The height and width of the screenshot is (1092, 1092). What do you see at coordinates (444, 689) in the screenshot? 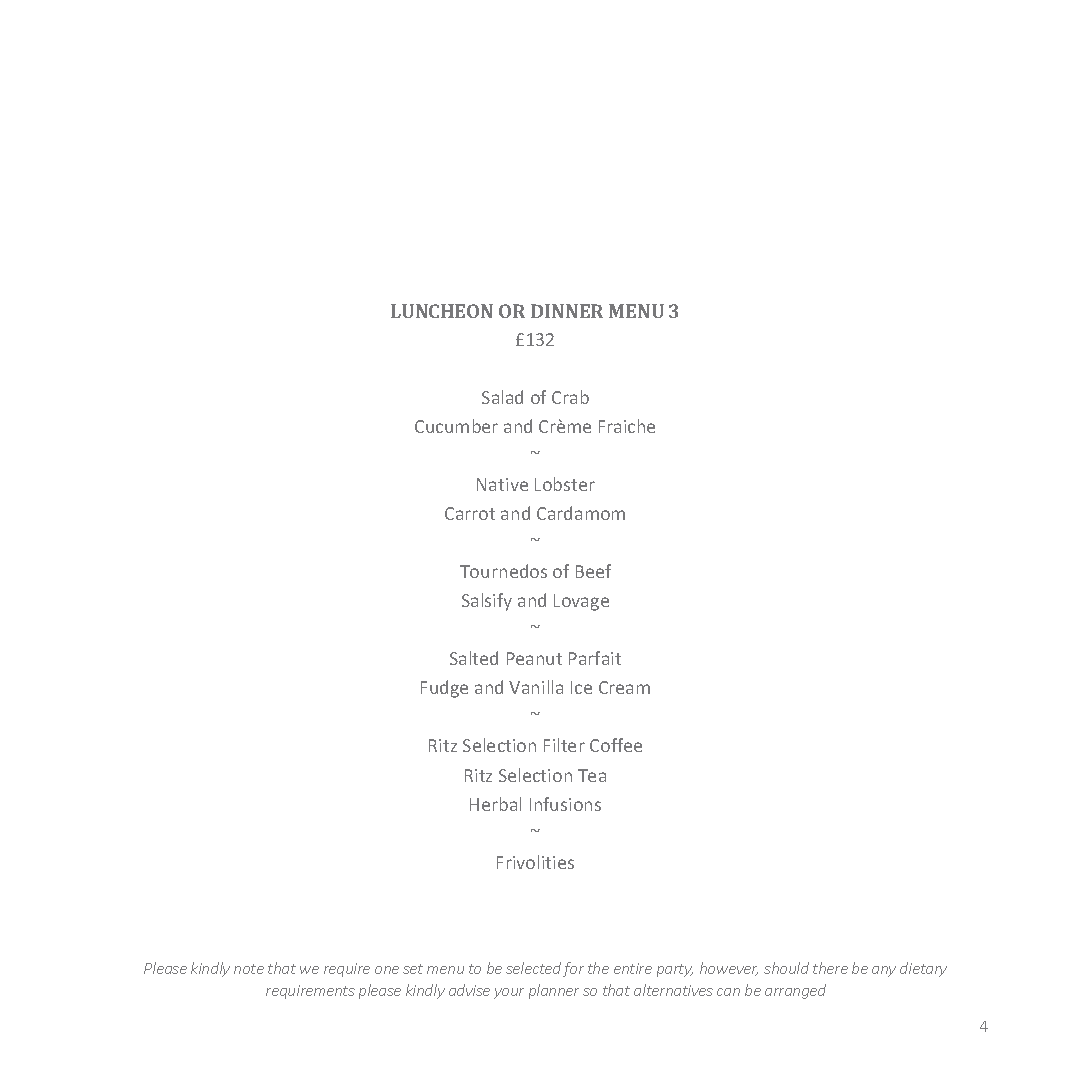
I see `Fudge` at bounding box center [444, 689].
